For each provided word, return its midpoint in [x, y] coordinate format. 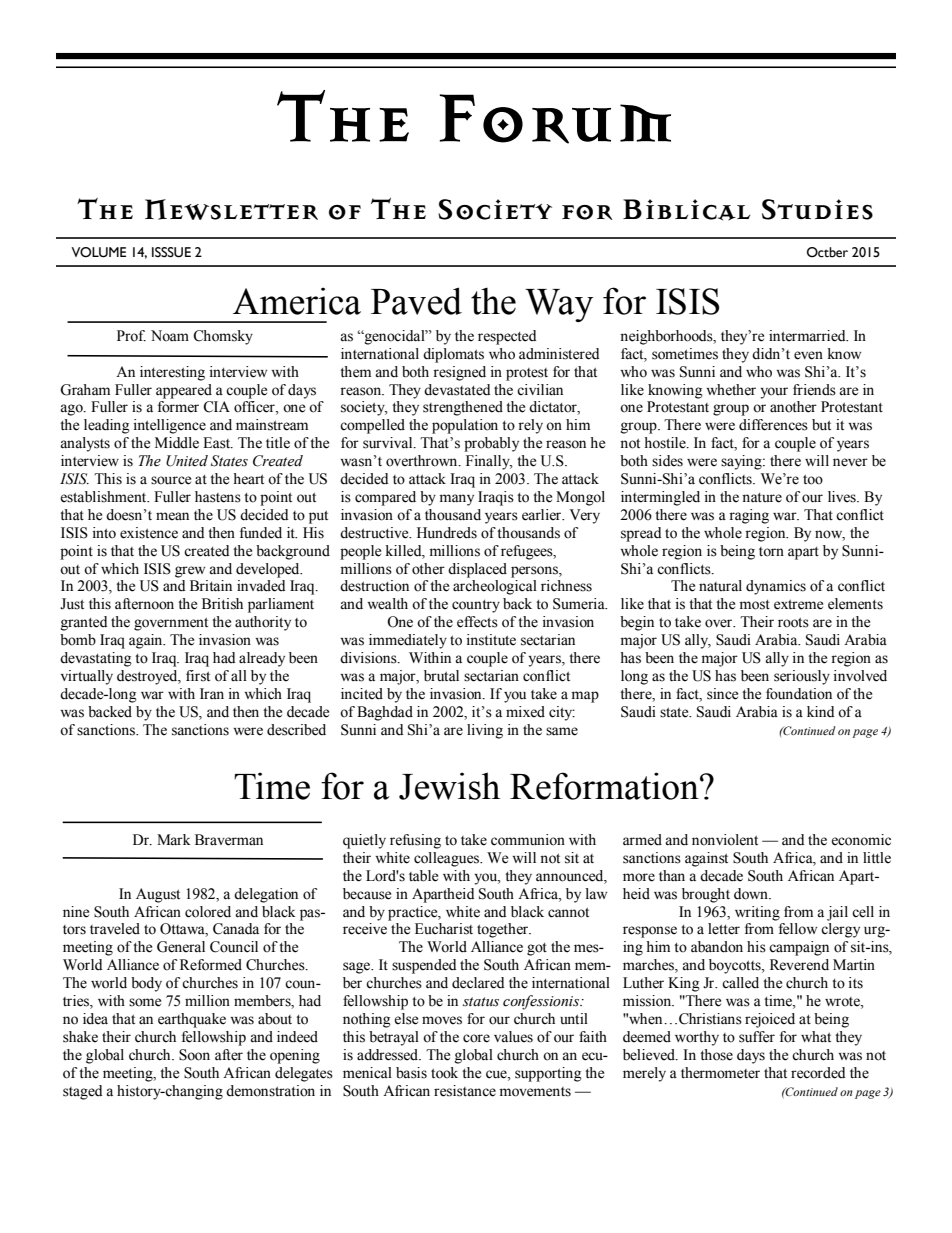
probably [491, 444]
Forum [555, 119]
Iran [212, 693]
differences [773, 425]
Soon [194, 1055]
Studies [817, 209]
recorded [818, 1073]
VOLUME [98, 252]
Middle [177, 443]
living [485, 731]
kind [820, 711]
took [444, 1073]
